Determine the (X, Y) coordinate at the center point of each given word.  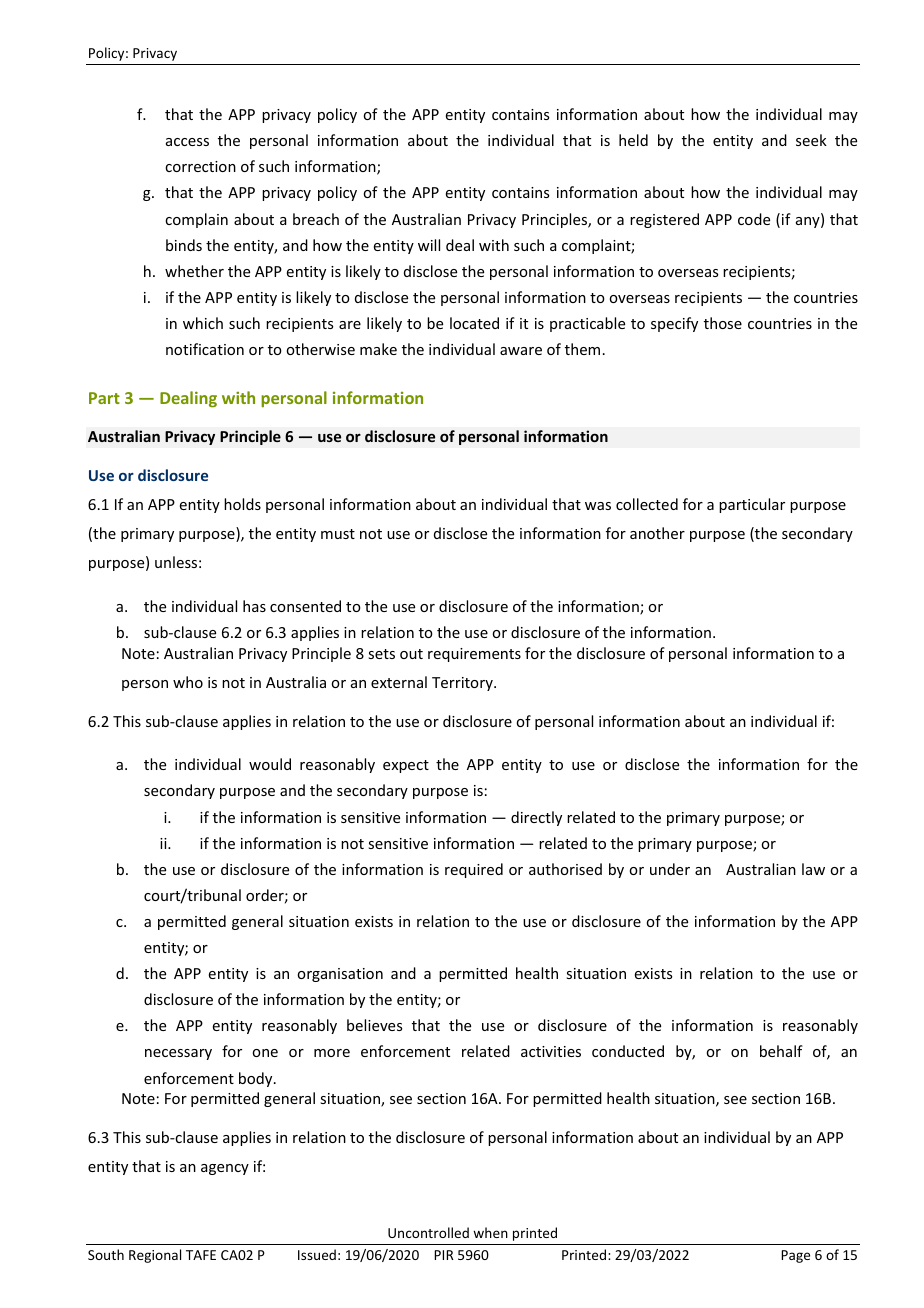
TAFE (201, 1255)
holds (242, 504)
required (474, 870)
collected (647, 504)
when (490, 1232)
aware (521, 351)
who (188, 682)
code (754, 219)
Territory (463, 684)
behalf (781, 1051)
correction (200, 166)
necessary (178, 1054)
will (429, 245)
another (657, 533)
